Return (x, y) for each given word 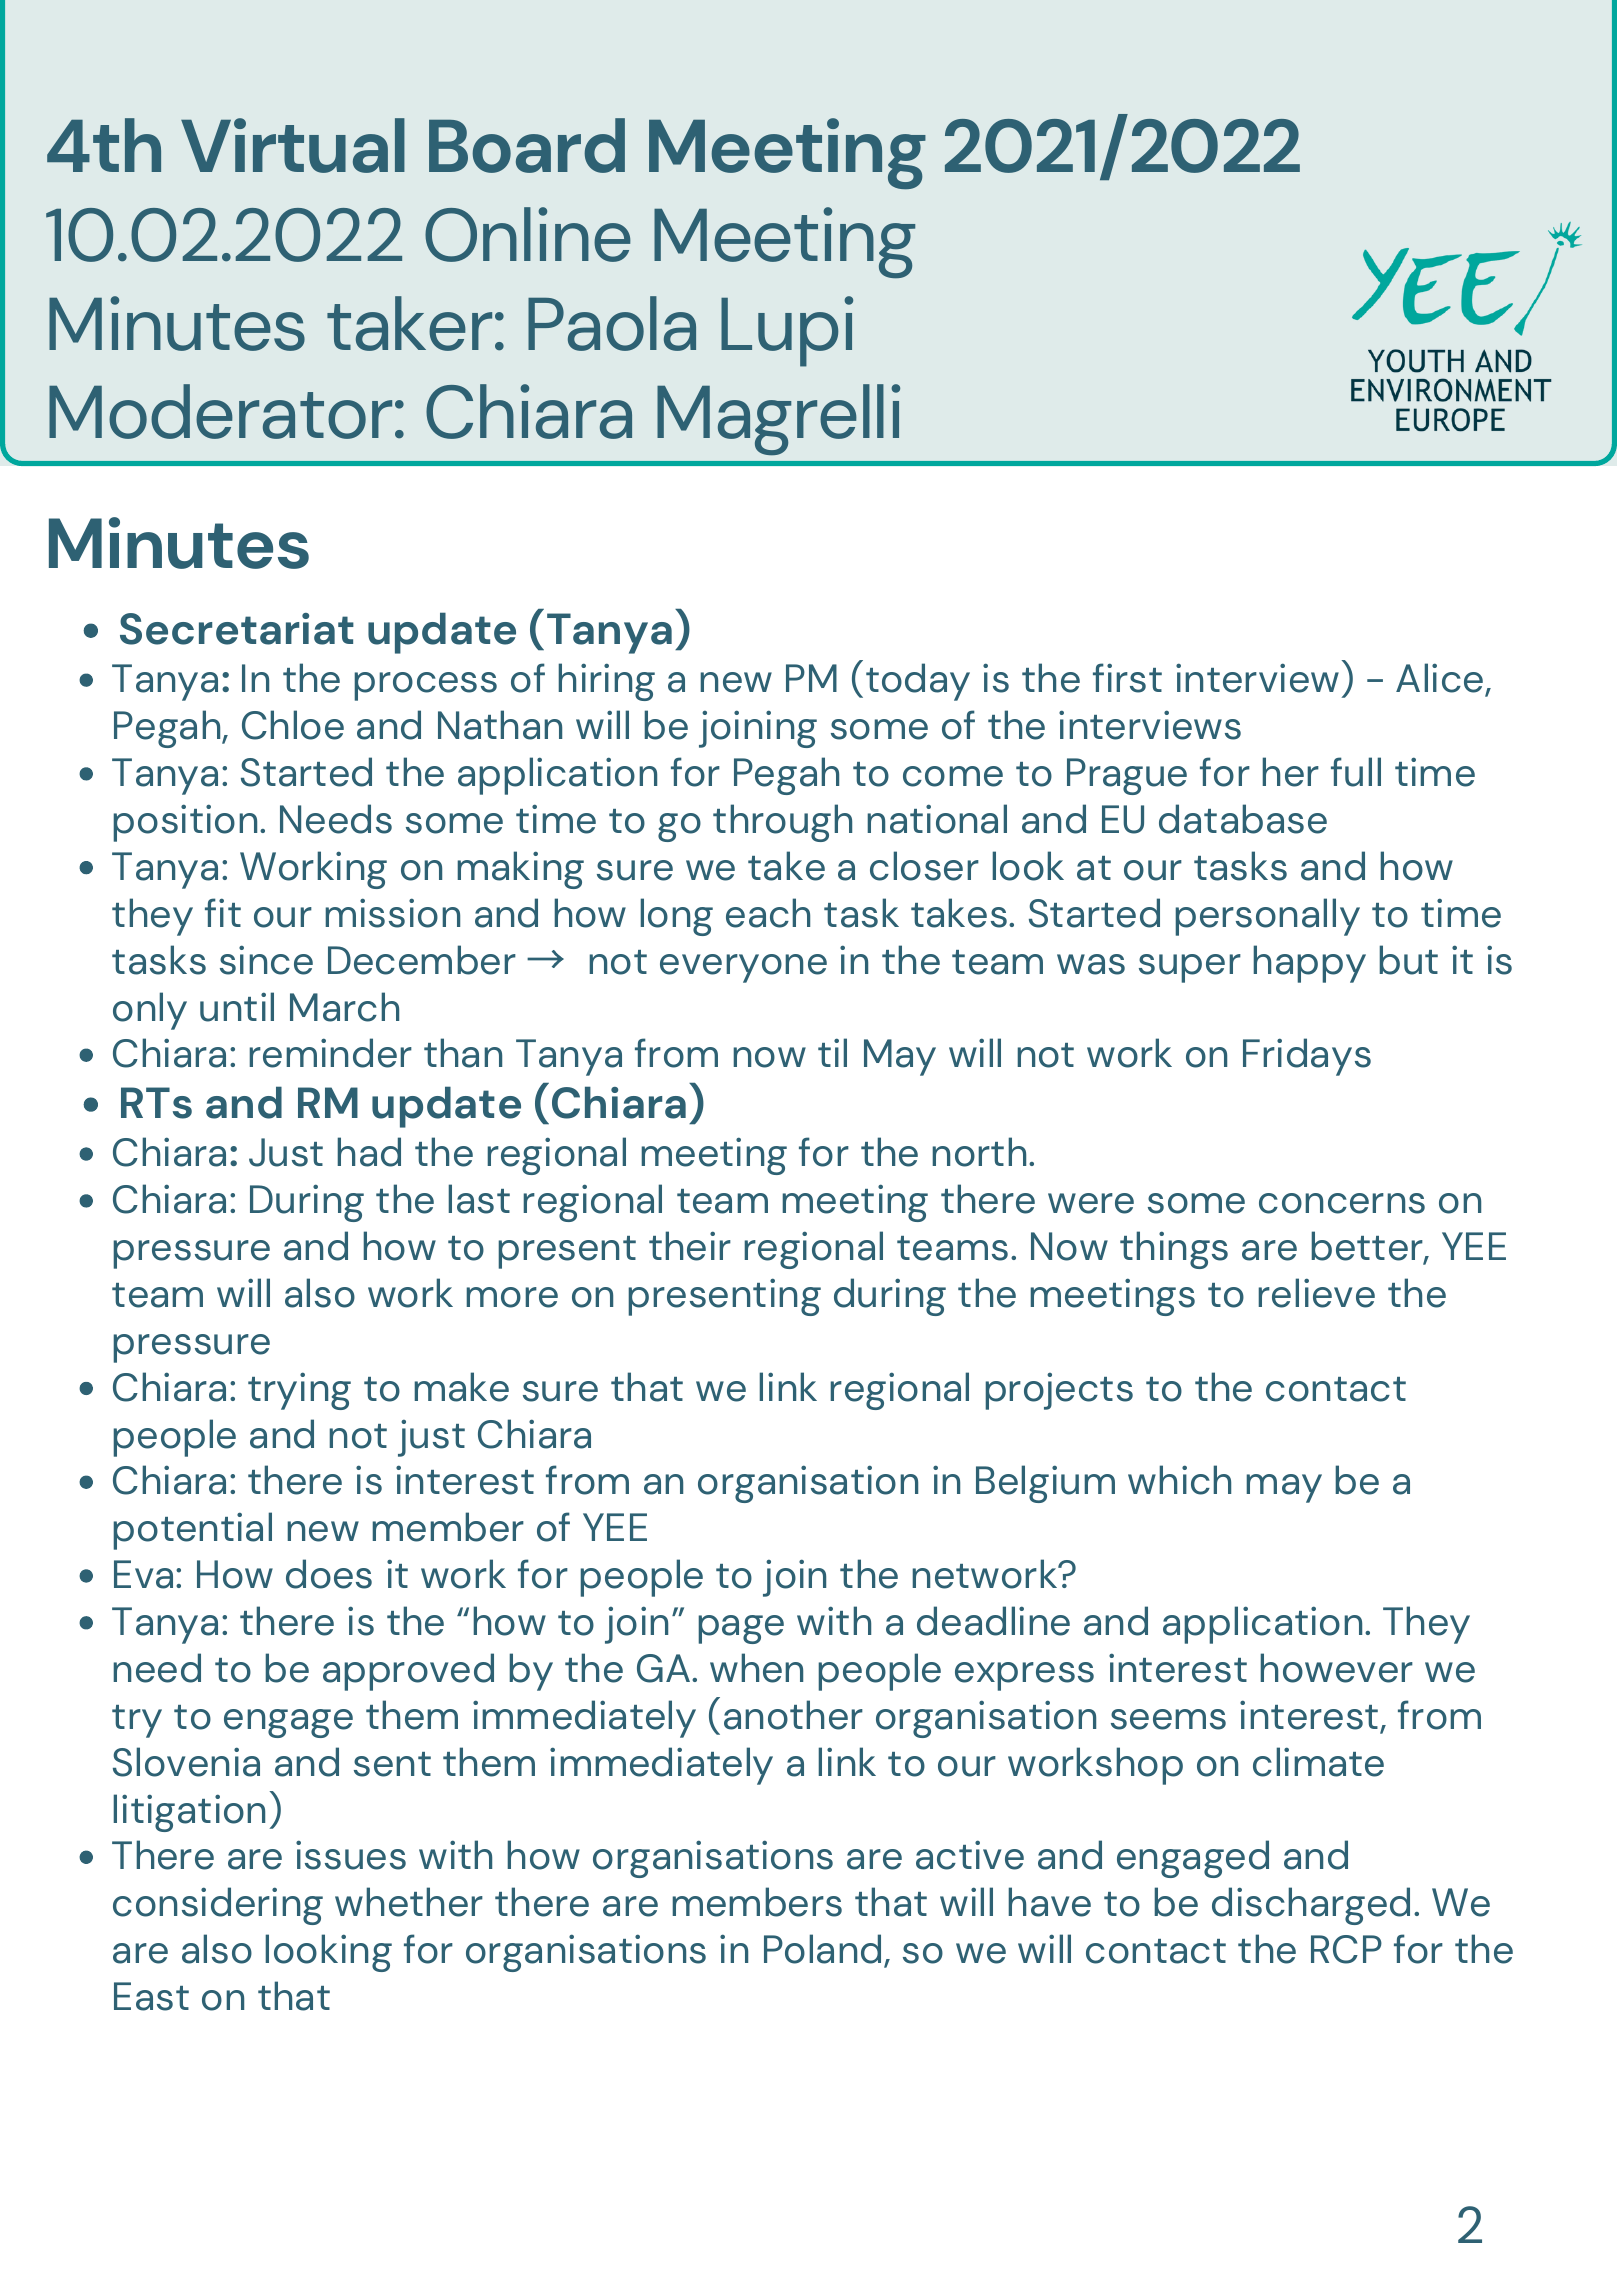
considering (218, 1906)
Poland (822, 1949)
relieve (1316, 1293)
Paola (612, 323)
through (782, 823)
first (1127, 678)
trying (299, 1391)
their (690, 1246)
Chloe (293, 725)
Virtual (293, 145)
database (1243, 819)
